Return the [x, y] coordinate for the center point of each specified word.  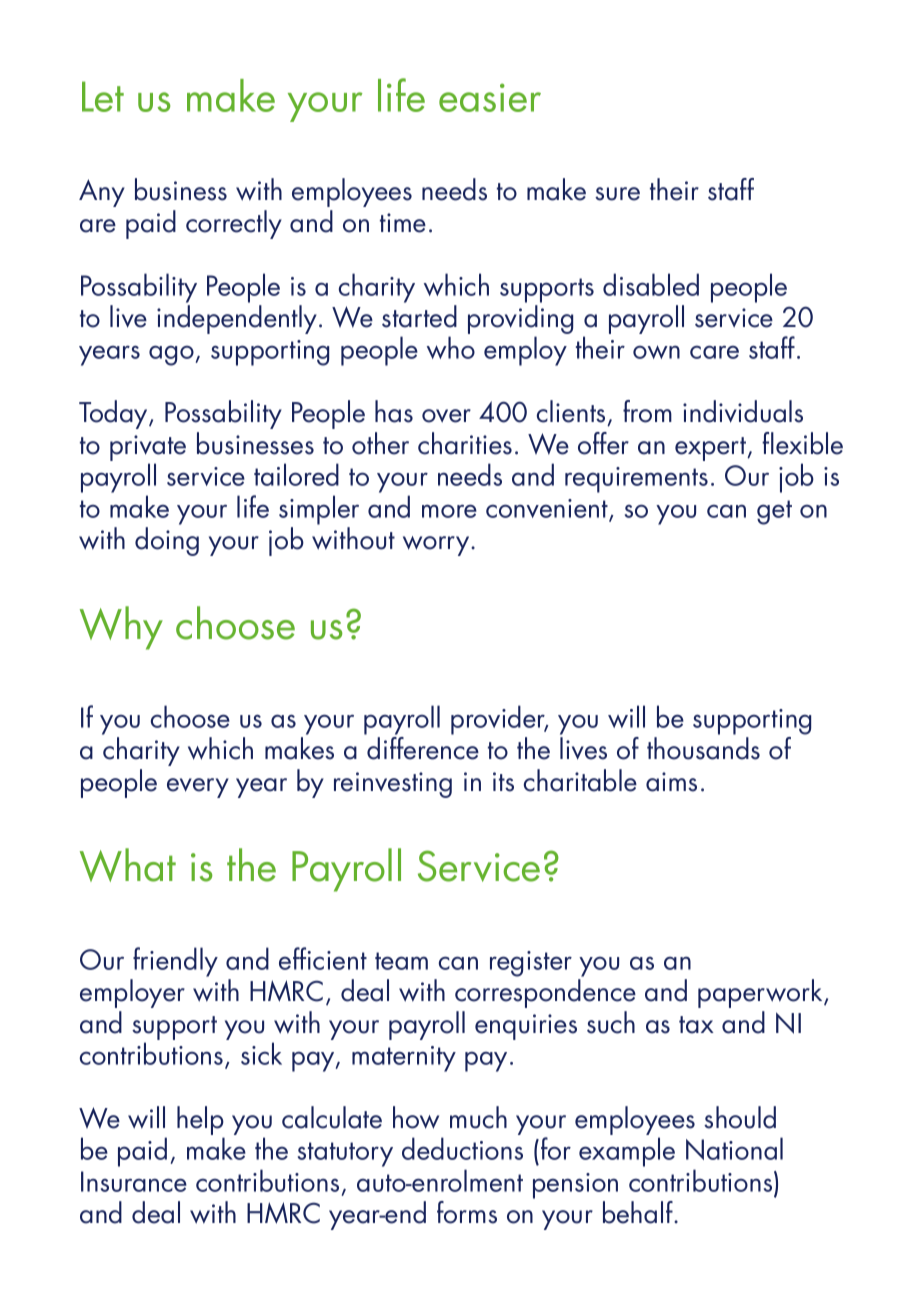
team [401, 961]
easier [490, 97]
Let [103, 96]
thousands [703, 748]
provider [499, 720]
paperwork [761, 993]
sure [617, 194]
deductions [462, 1148]
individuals [743, 411]
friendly [175, 962]
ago [171, 355]
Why [121, 628]
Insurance [134, 1181]
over [446, 416]
